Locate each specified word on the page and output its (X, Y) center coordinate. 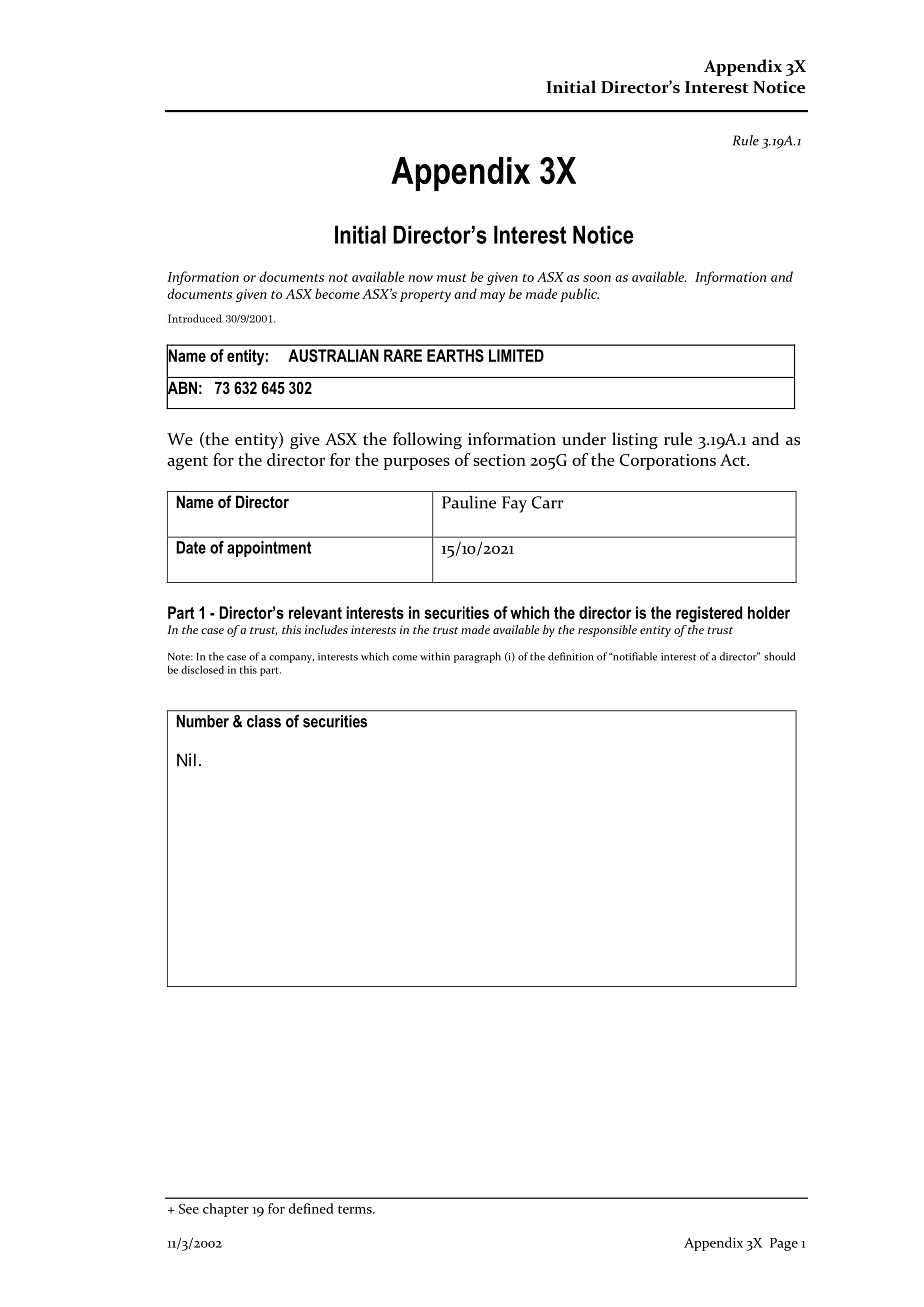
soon (597, 278)
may (492, 297)
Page (784, 1244)
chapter (226, 1210)
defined (311, 1208)
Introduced (195, 318)
